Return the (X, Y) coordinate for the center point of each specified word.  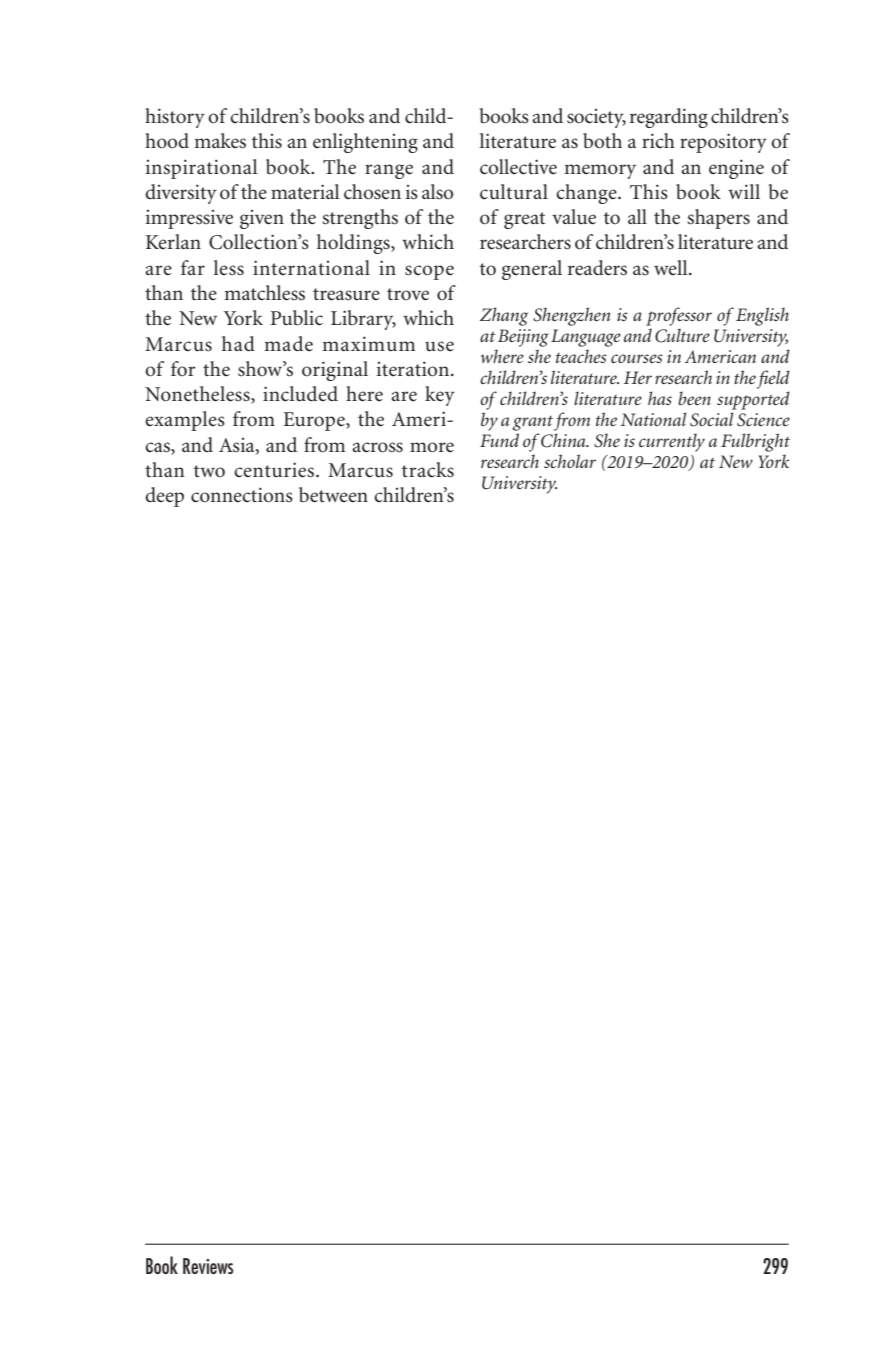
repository (723, 143)
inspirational (202, 169)
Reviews (208, 1266)
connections (242, 495)
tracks (428, 470)
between (333, 495)
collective (518, 167)
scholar (570, 461)
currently (672, 442)
